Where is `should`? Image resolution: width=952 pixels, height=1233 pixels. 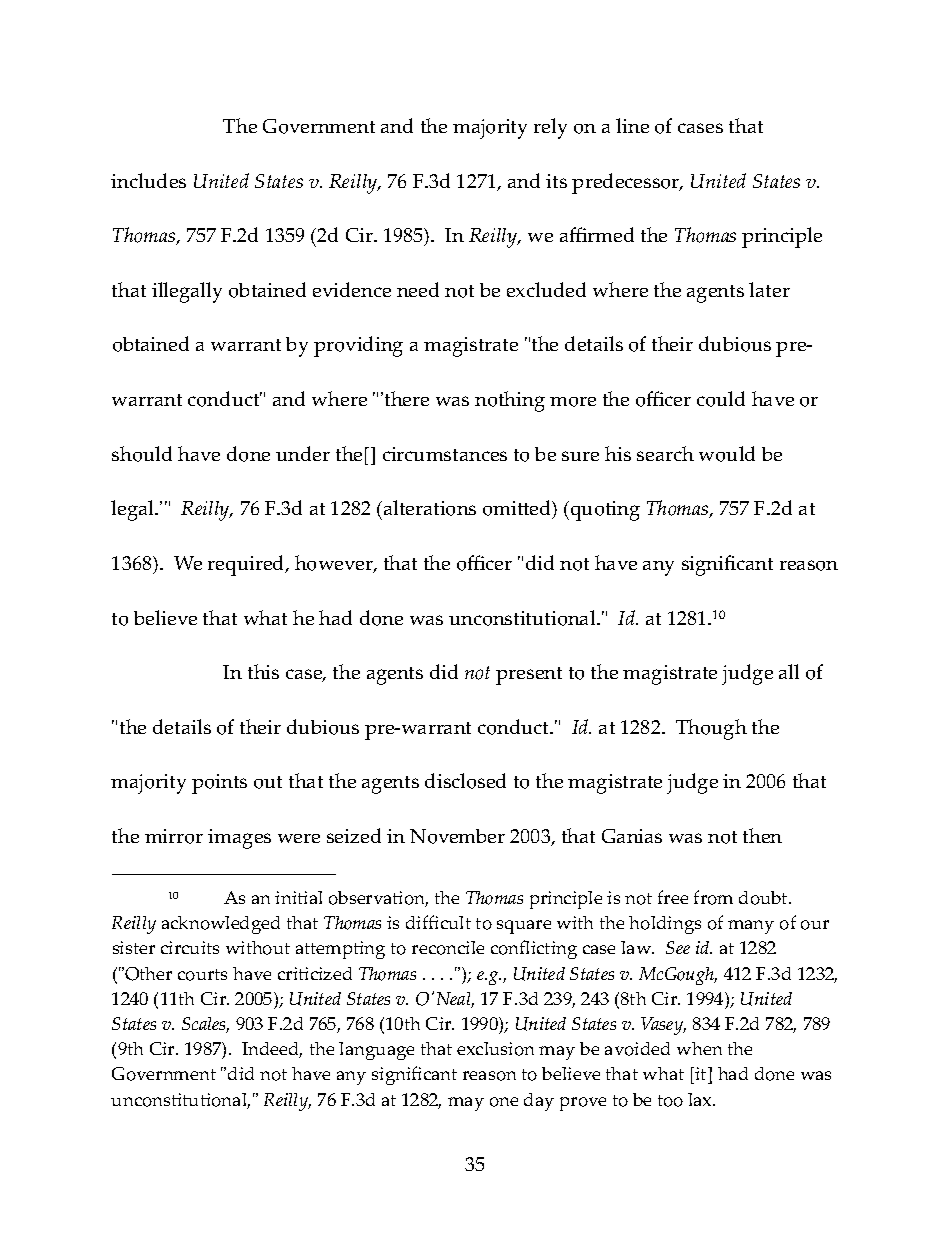 should is located at coordinates (142, 454).
